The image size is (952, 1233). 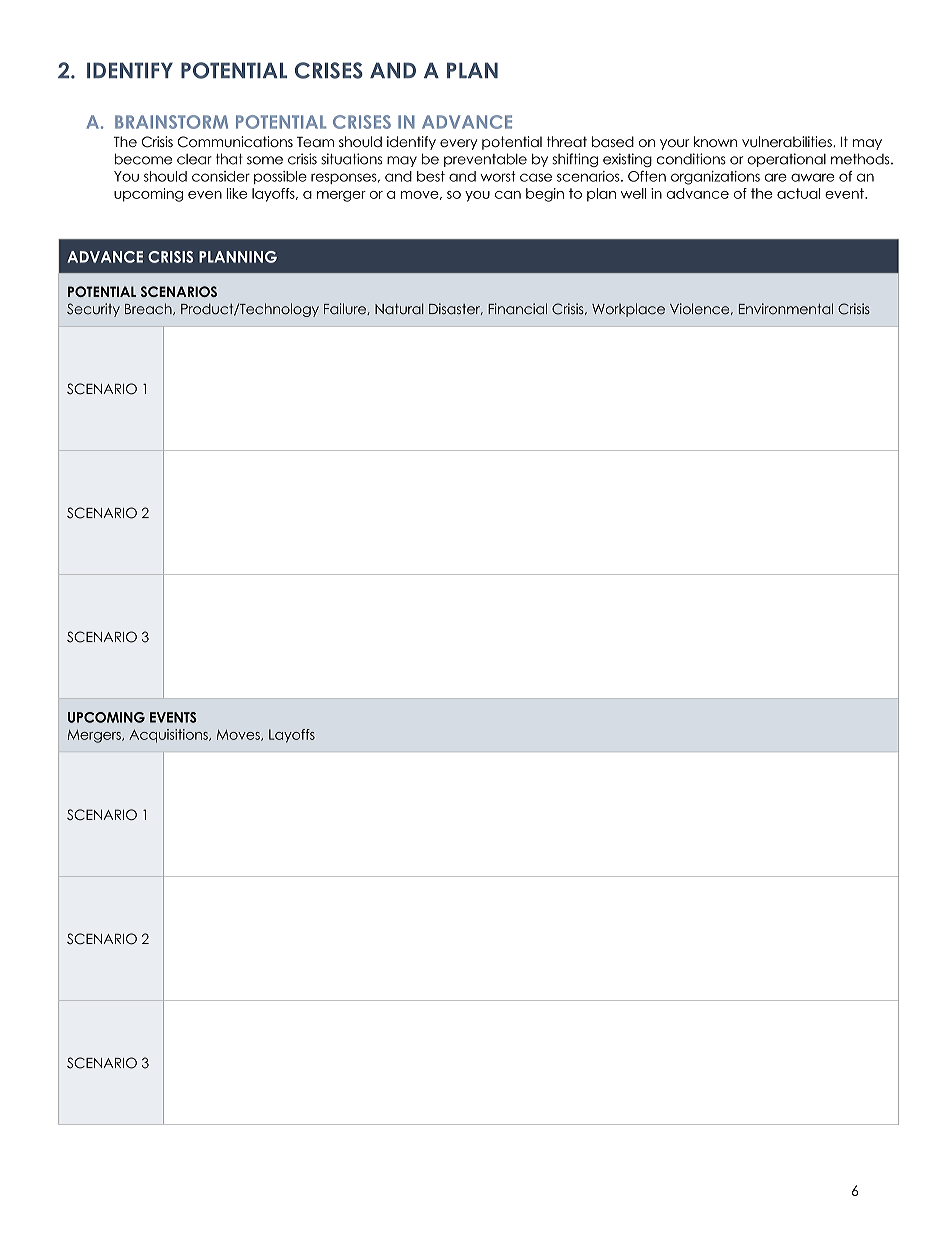 I want to click on Acquisitions, so click(x=169, y=736).
